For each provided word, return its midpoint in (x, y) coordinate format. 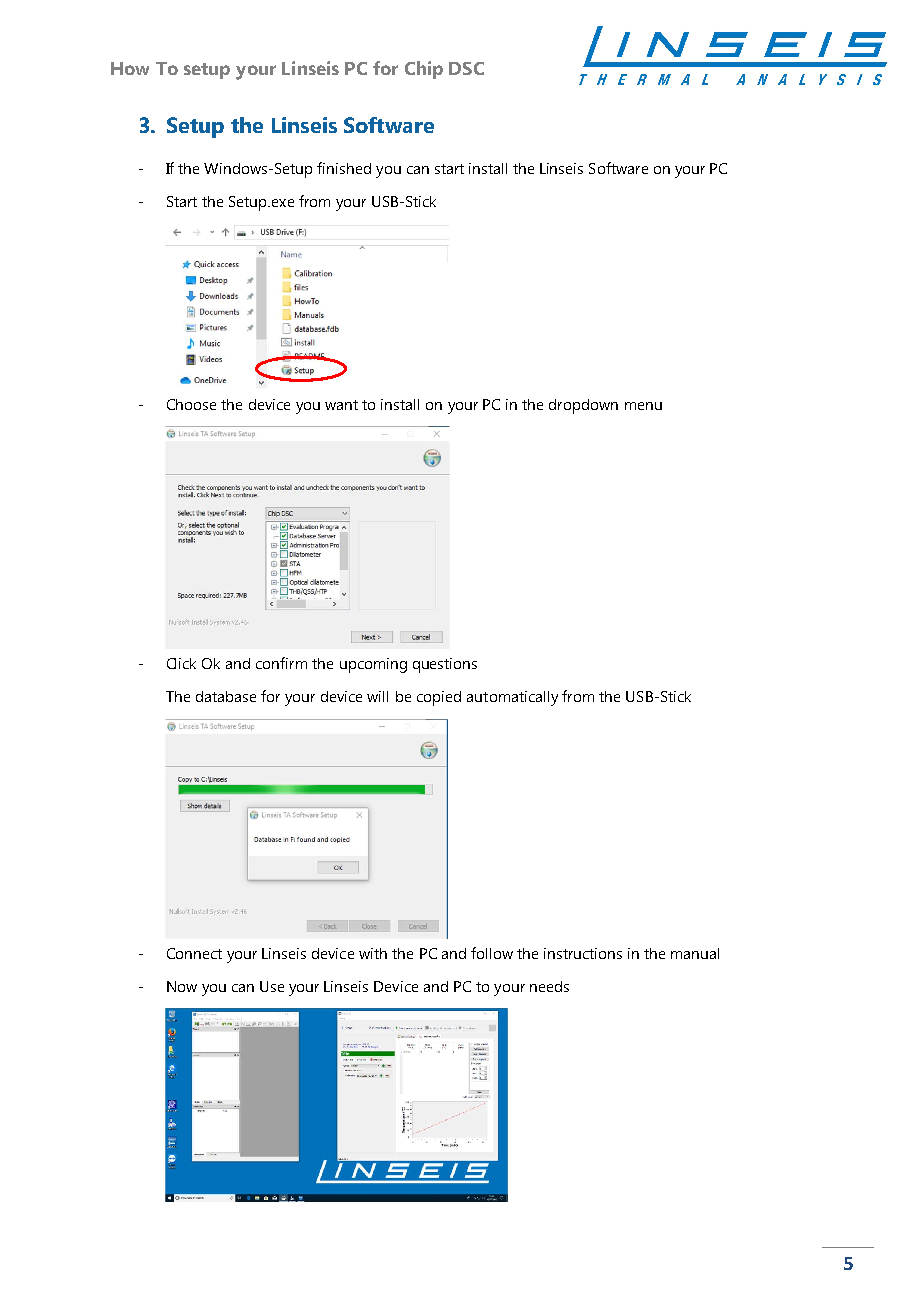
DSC (466, 68)
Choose (191, 404)
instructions (583, 953)
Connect (194, 953)
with (373, 953)
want (341, 405)
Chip (424, 70)
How (130, 68)
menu (643, 406)
